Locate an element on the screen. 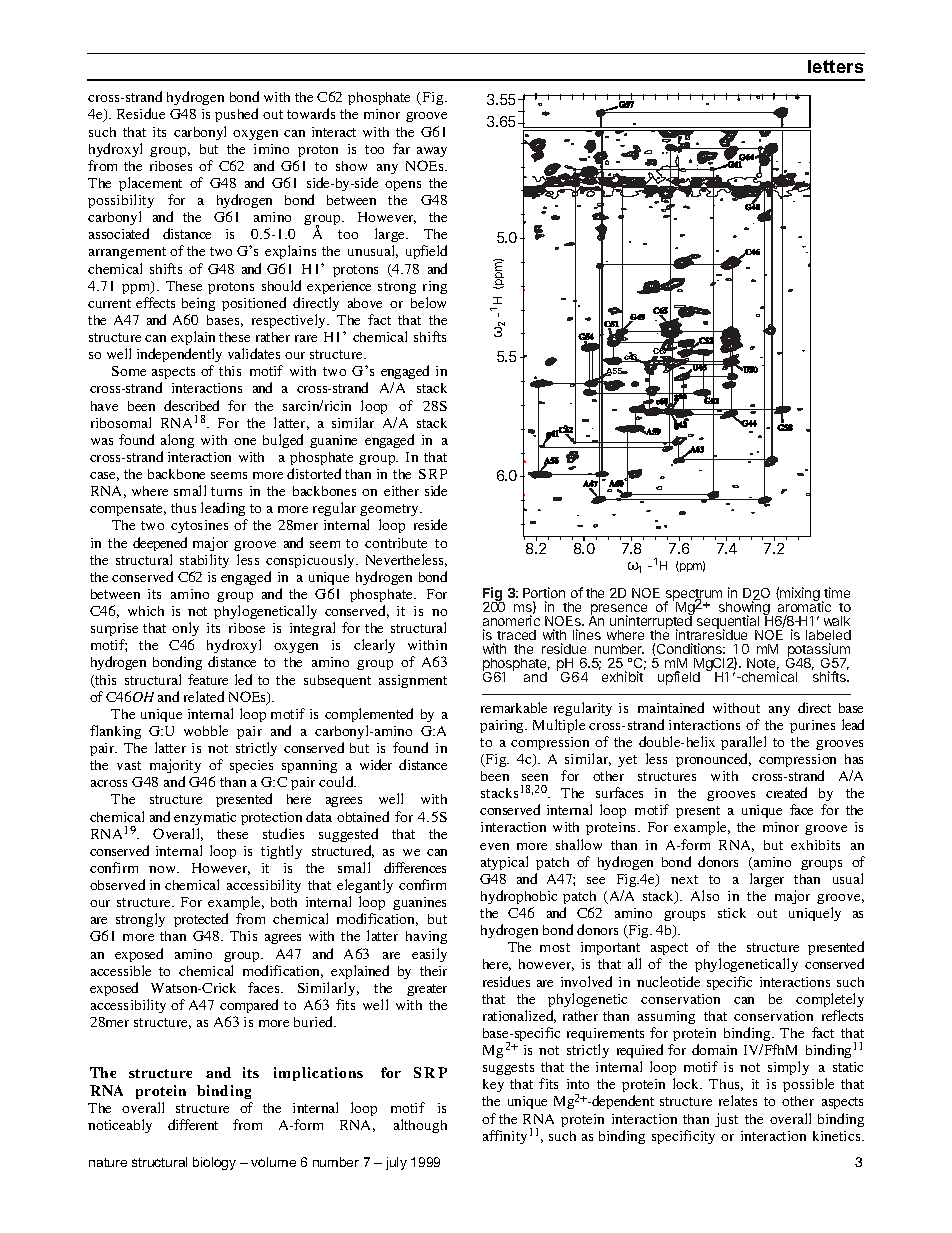  only is located at coordinates (185, 629).
